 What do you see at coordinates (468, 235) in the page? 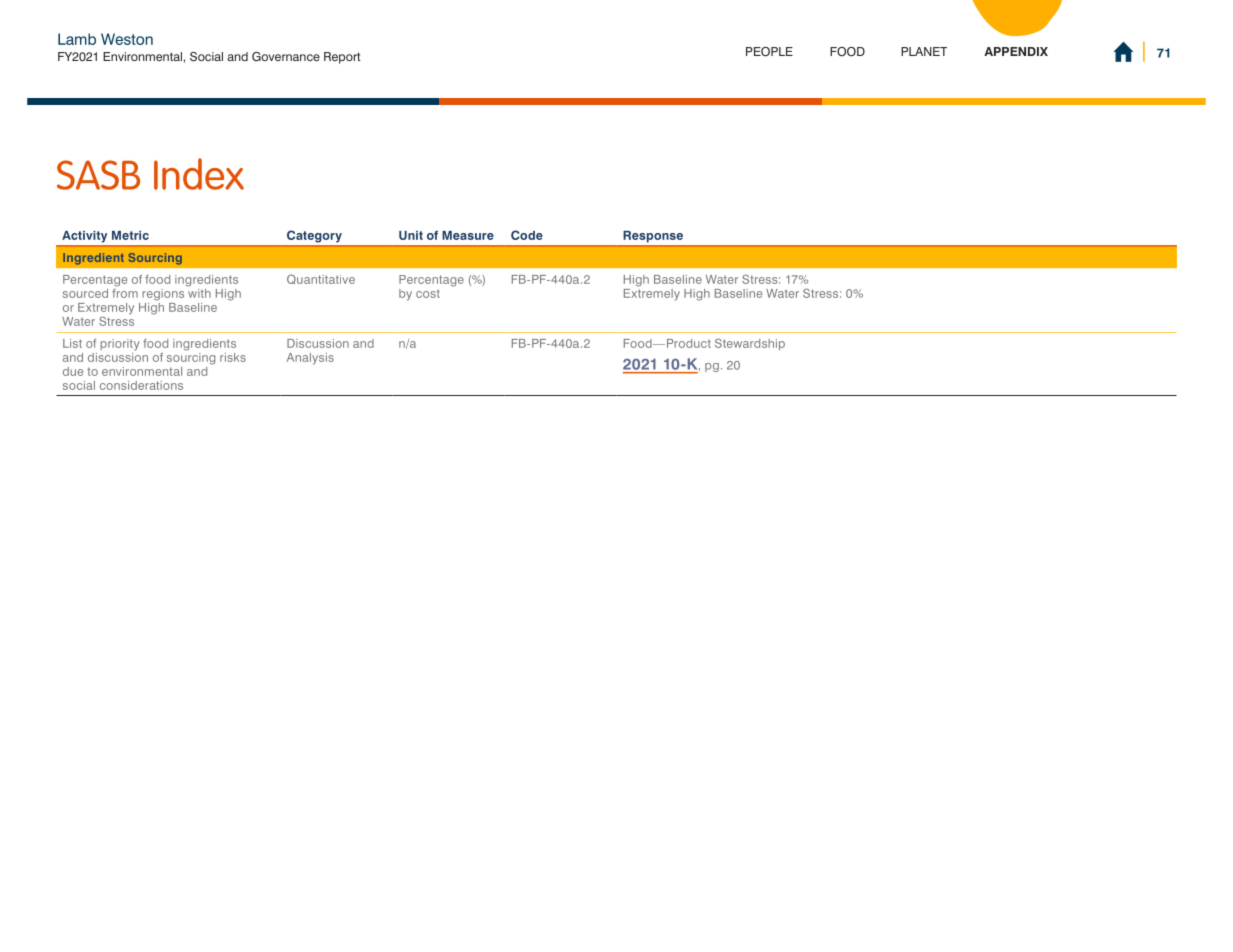
I see `Measure` at bounding box center [468, 235].
